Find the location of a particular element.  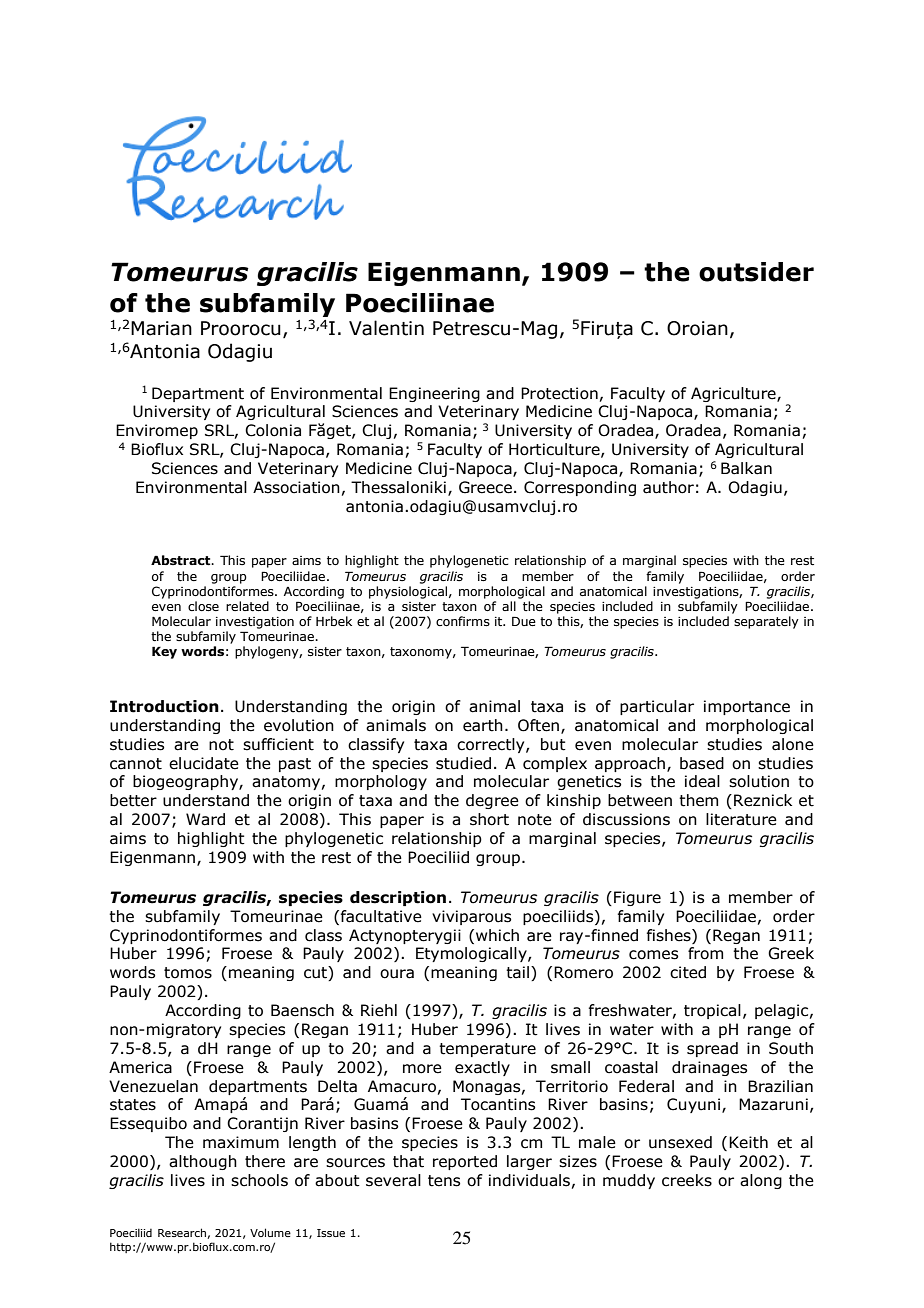

outsider is located at coordinates (756, 272).
